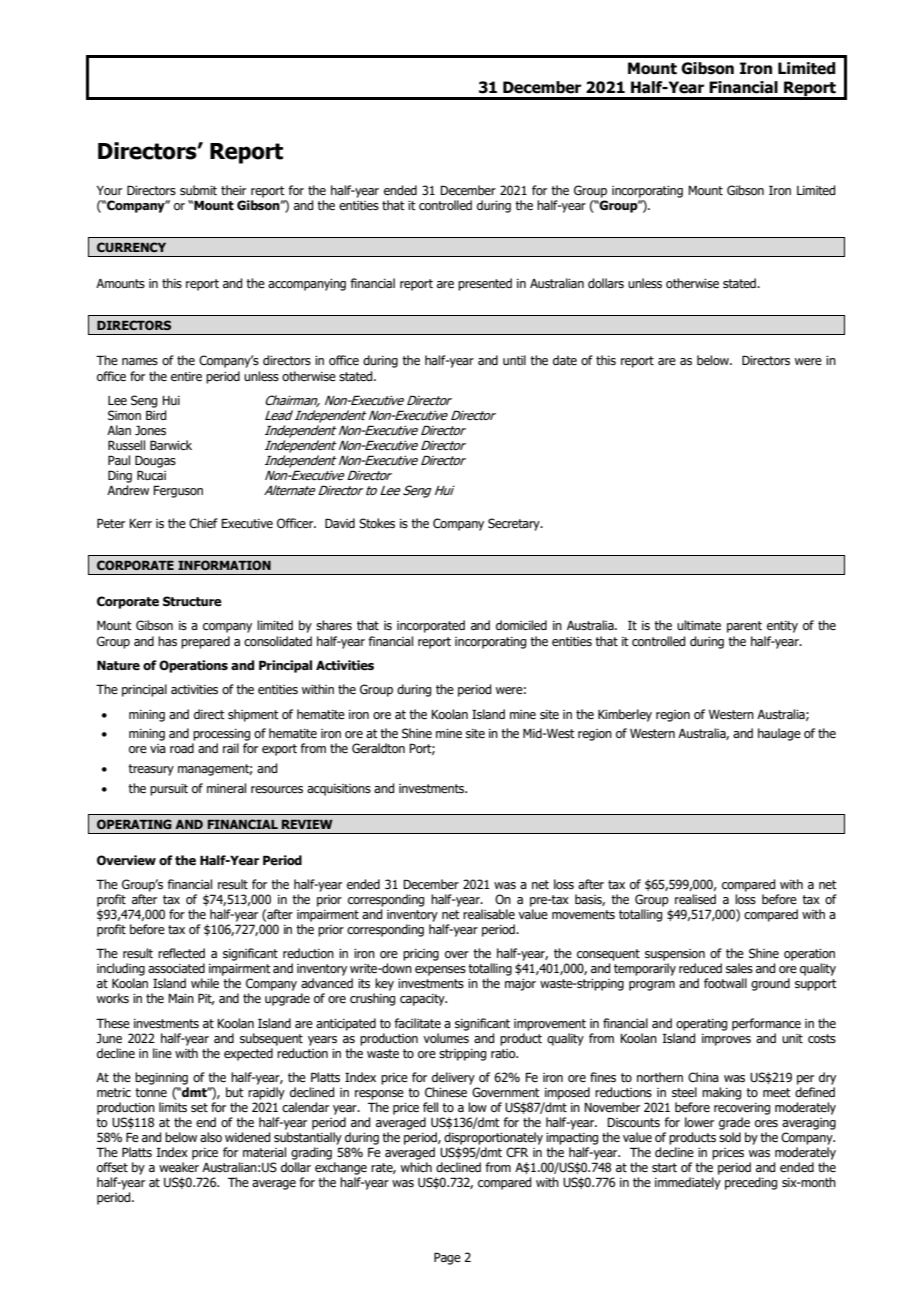 This screenshot has width=924, height=1308. Describe the element at coordinates (169, 790) in the screenshot. I see `pursuit` at that location.
